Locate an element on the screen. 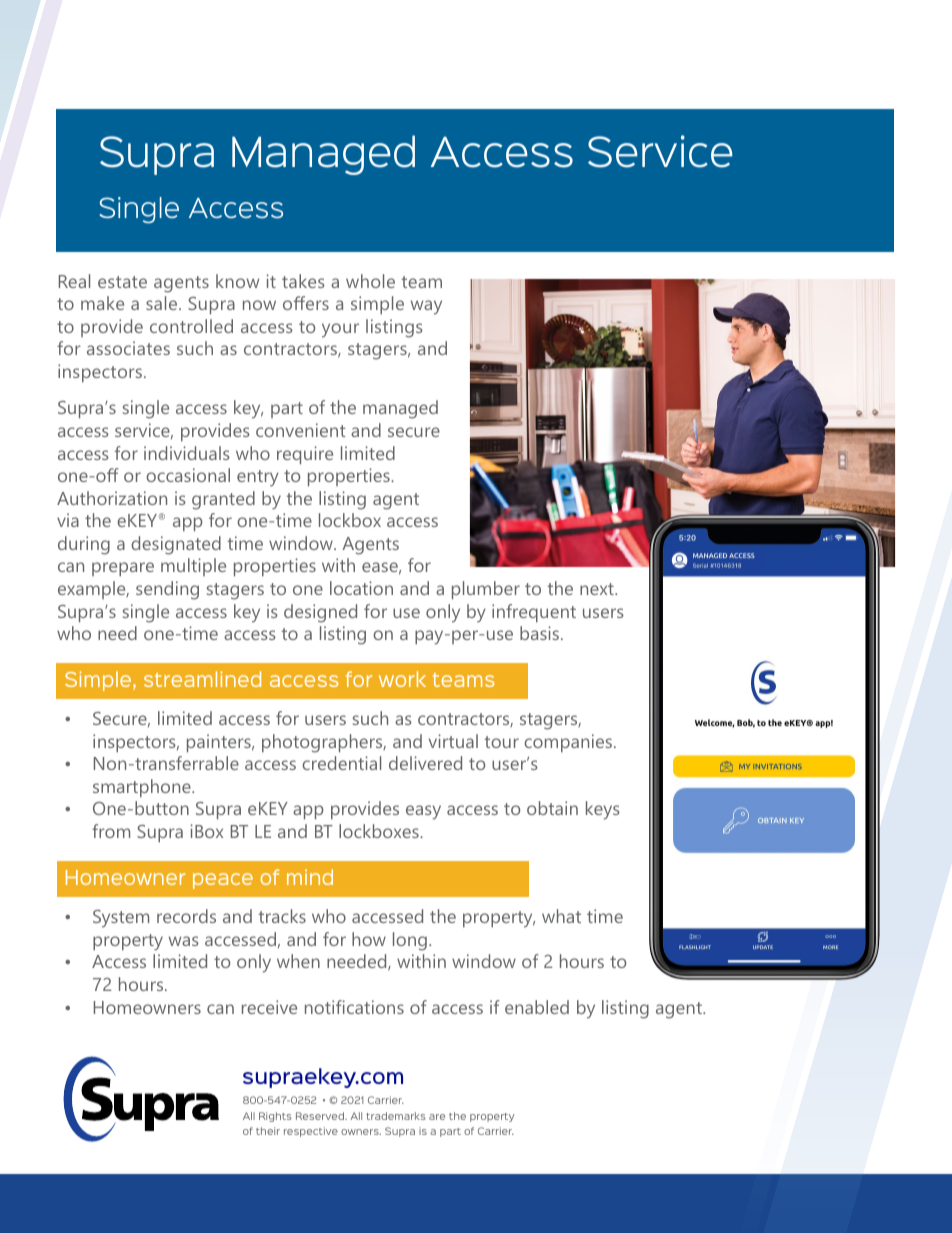 Image resolution: width=952 pixels, height=1233 pixels. streamlined is located at coordinates (202, 679).
